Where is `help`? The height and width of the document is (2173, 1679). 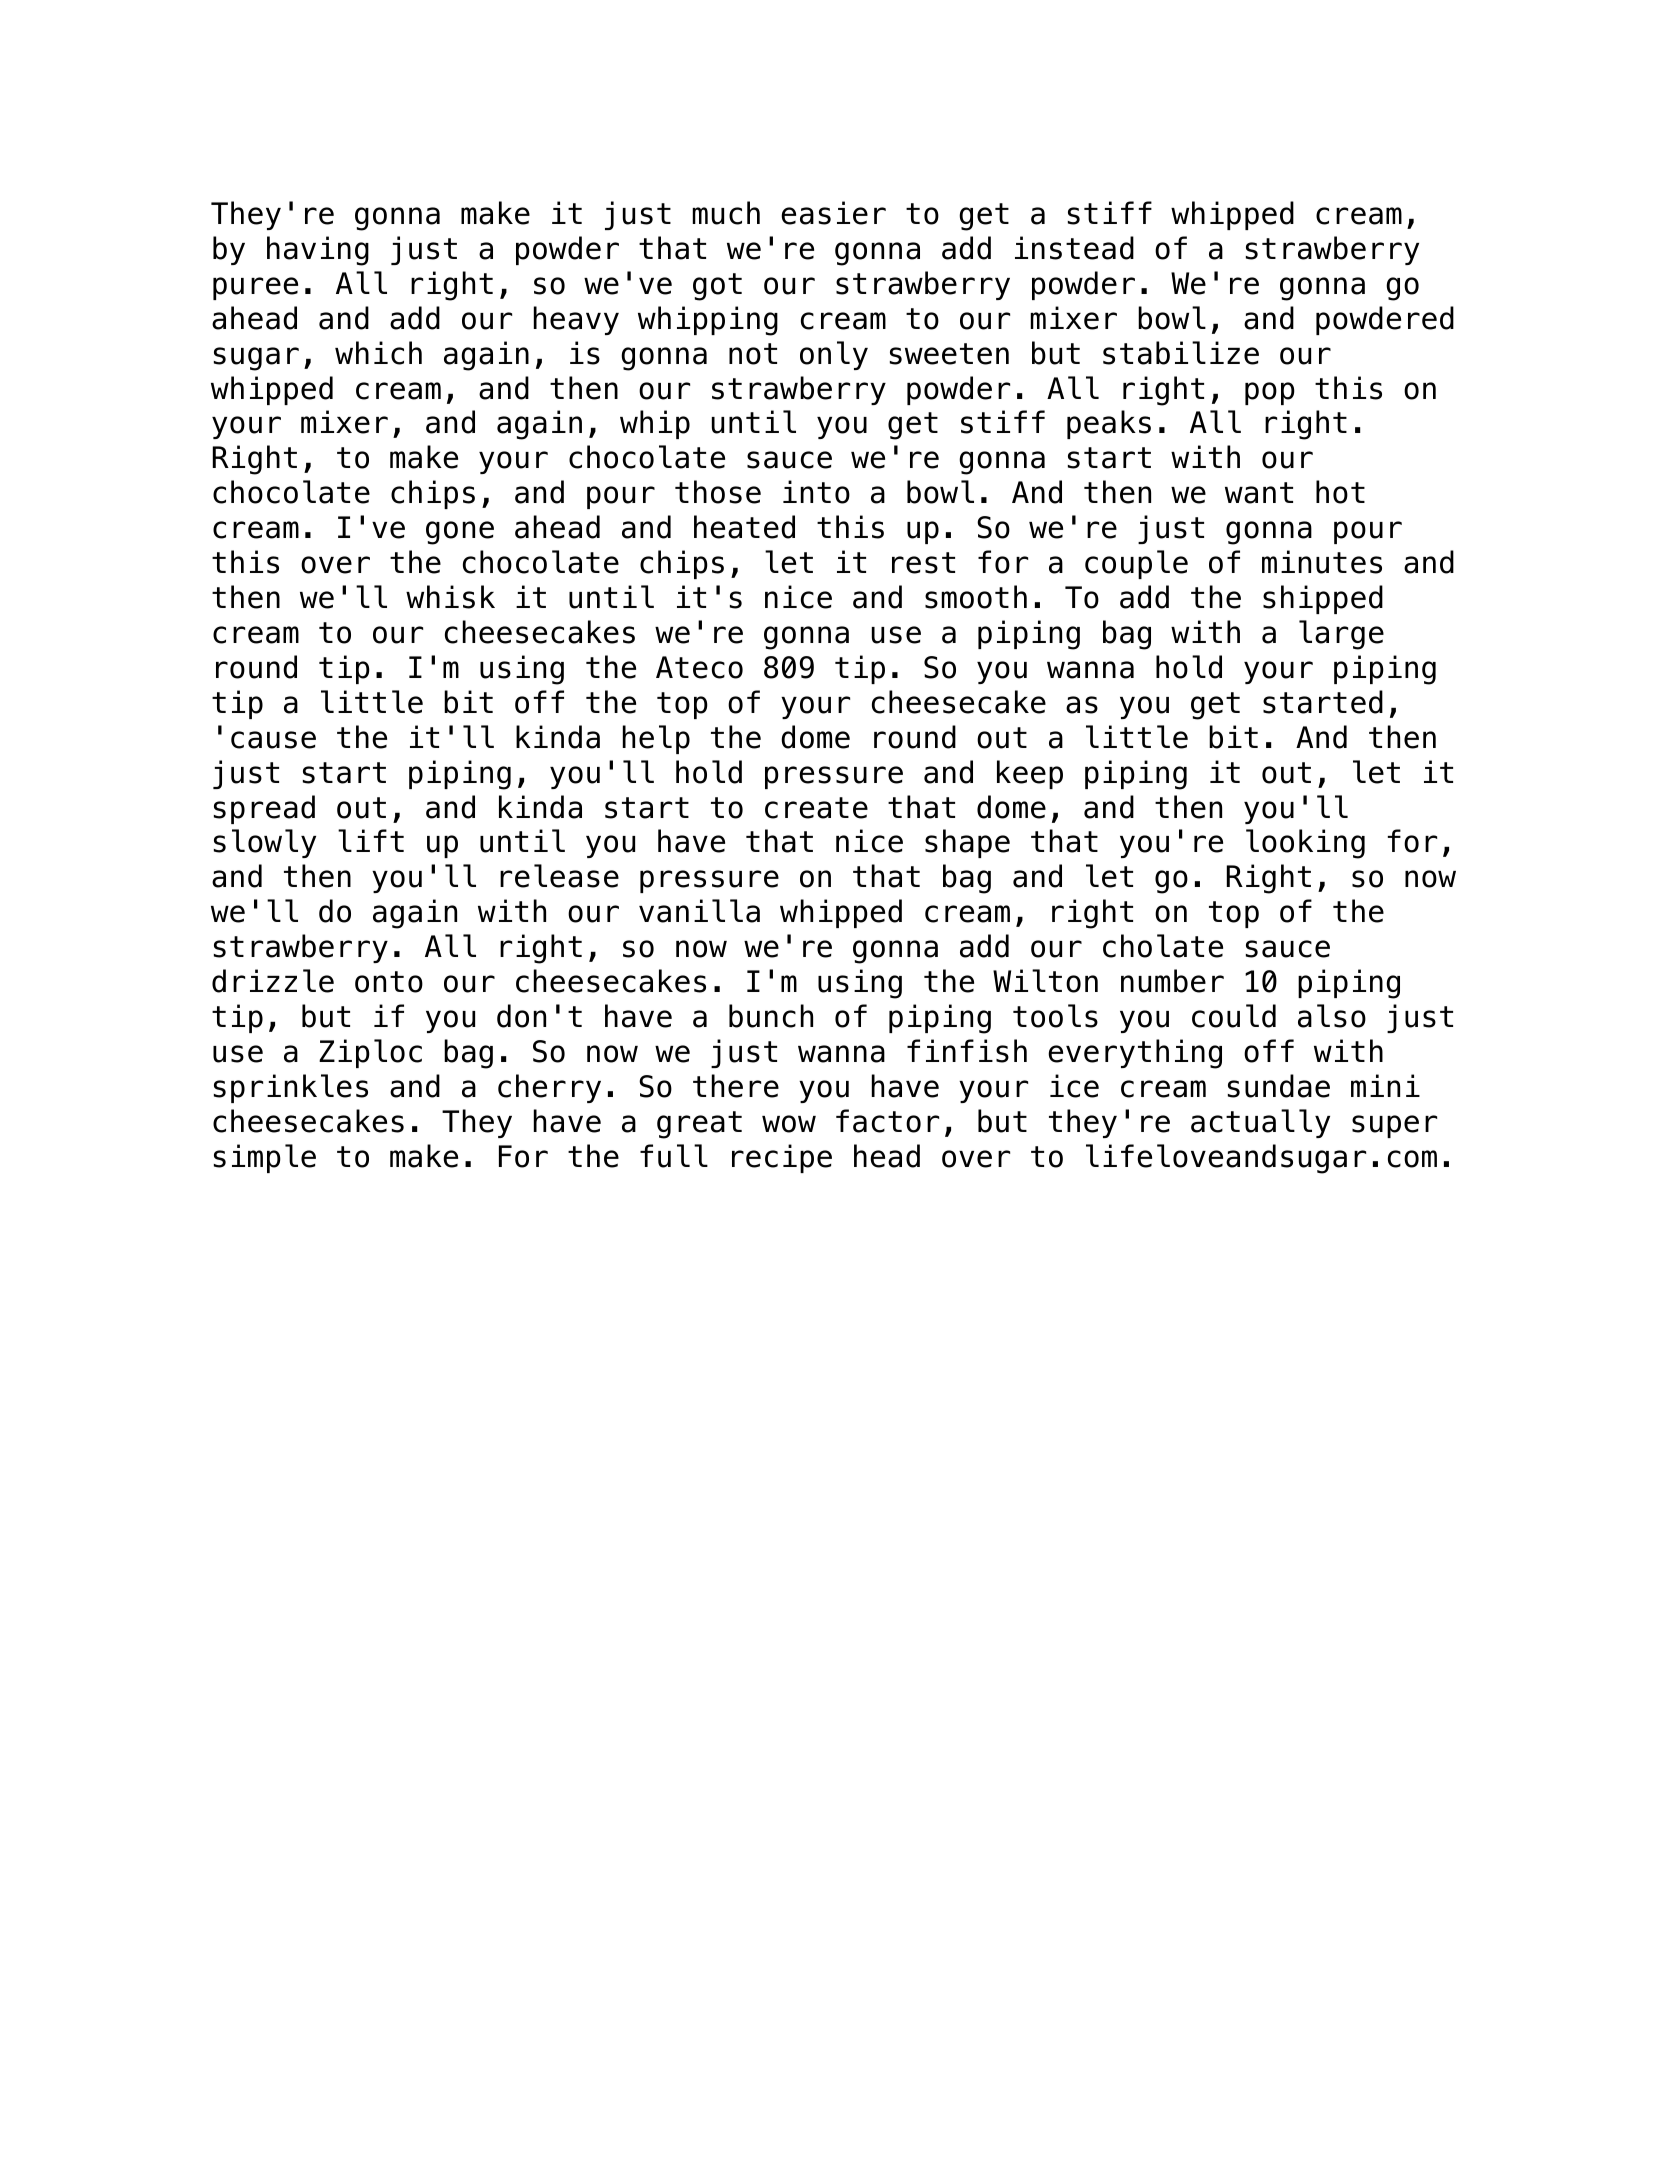
help is located at coordinates (656, 739).
